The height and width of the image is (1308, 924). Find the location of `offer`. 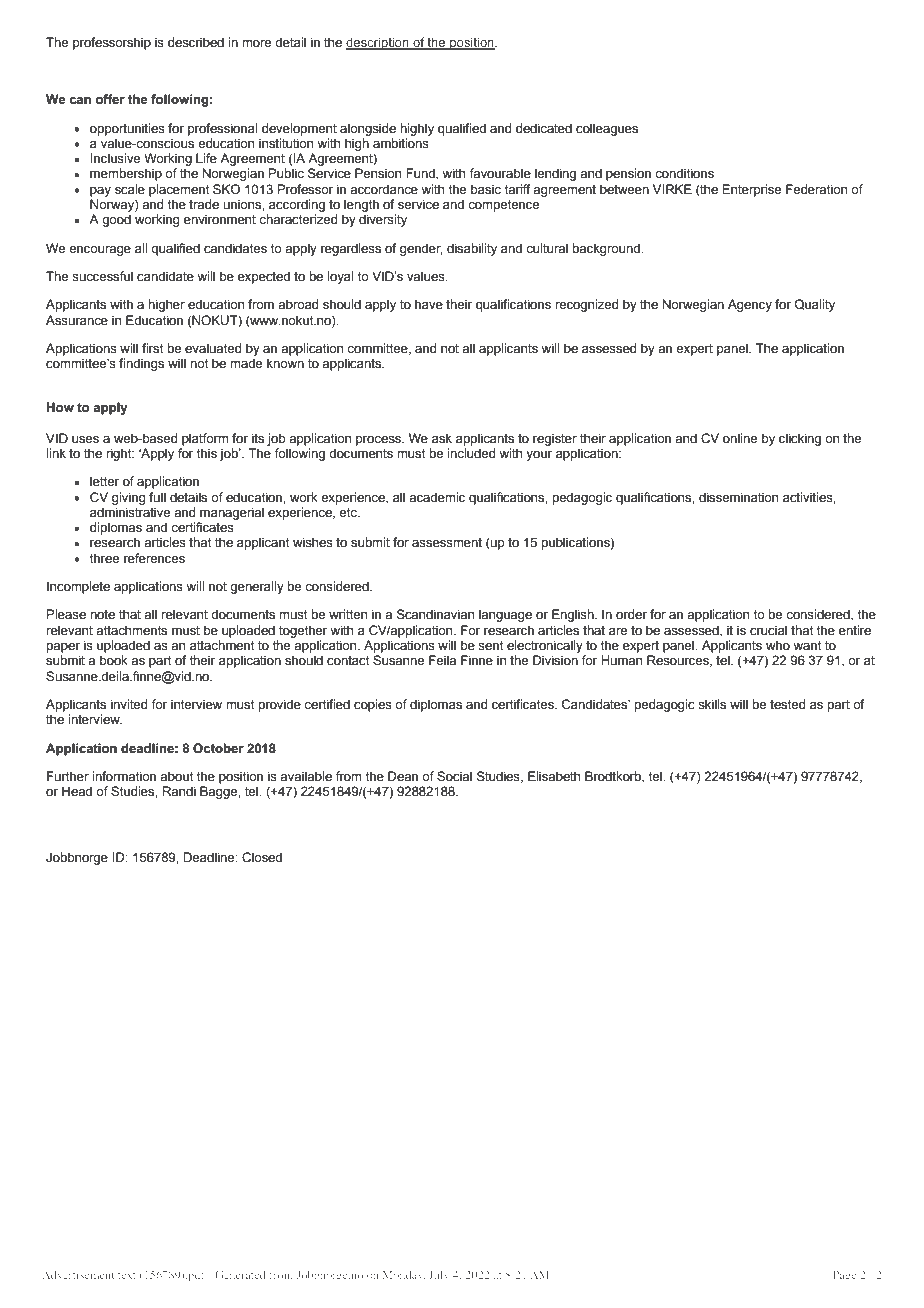

offer is located at coordinates (110, 99).
